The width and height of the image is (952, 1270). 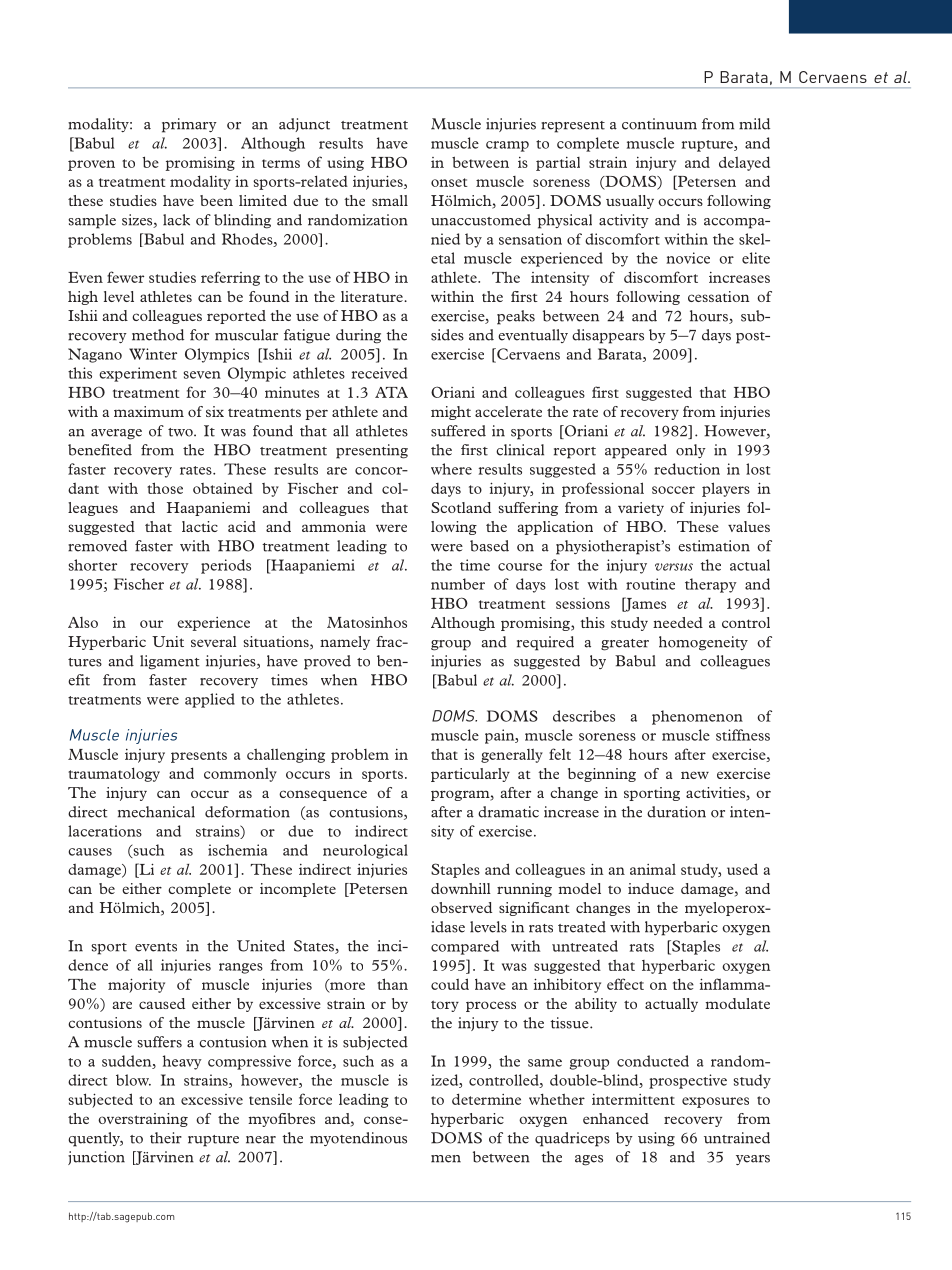 What do you see at coordinates (449, 182) in the image?
I see `onset` at bounding box center [449, 182].
